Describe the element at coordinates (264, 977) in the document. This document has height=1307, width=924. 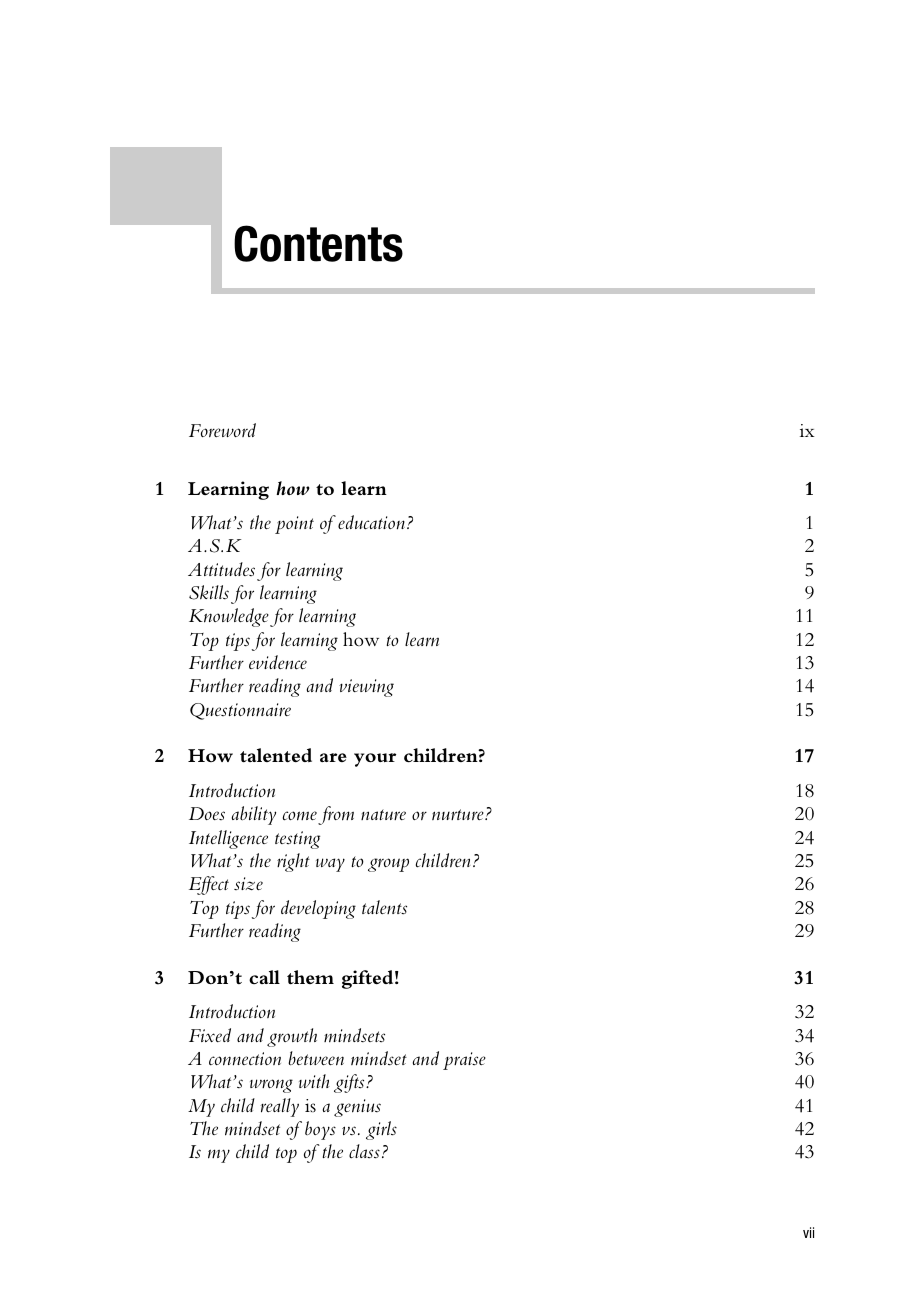
I see `call` at that location.
